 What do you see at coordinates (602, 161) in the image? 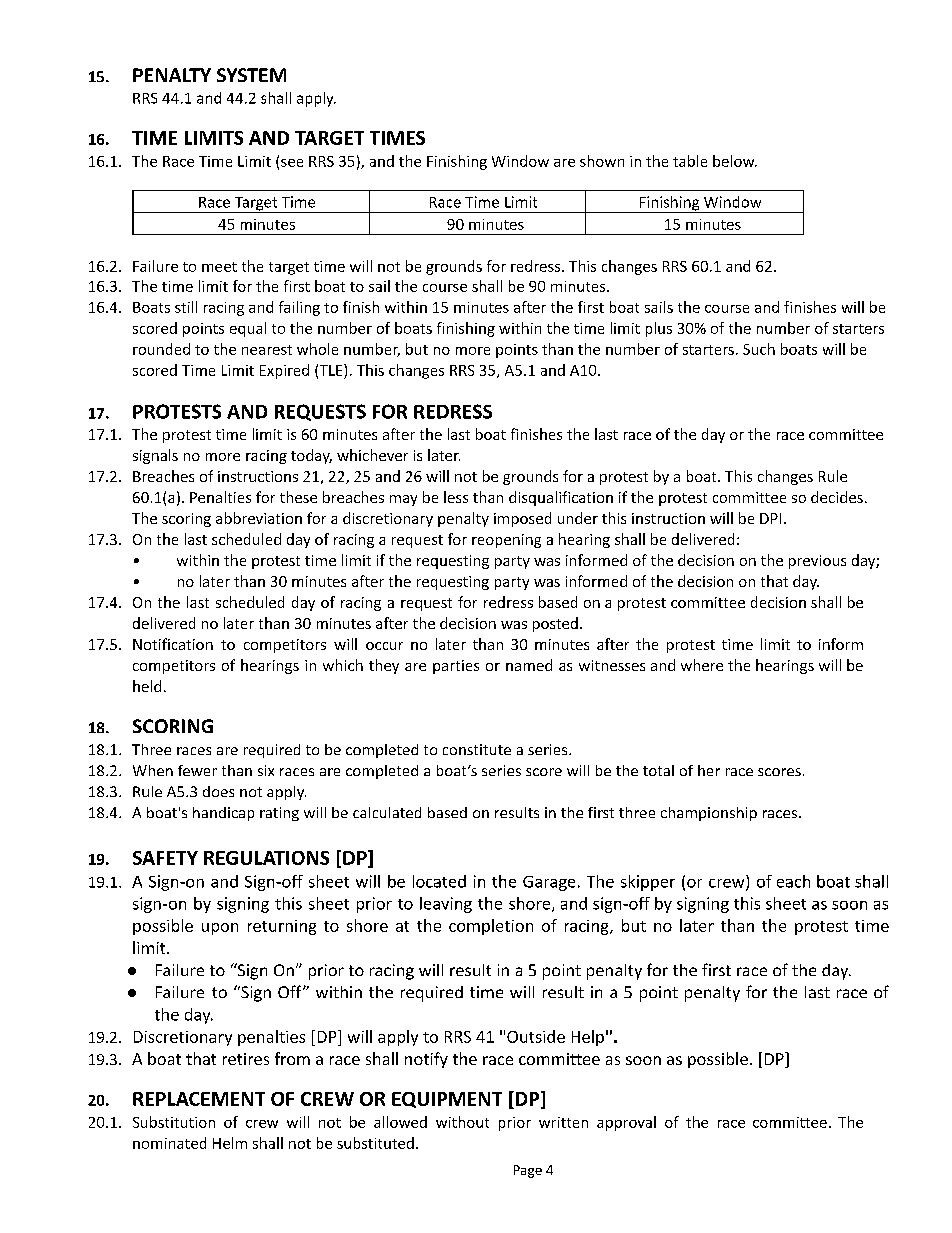
I see `shown` at bounding box center [602, 161].
